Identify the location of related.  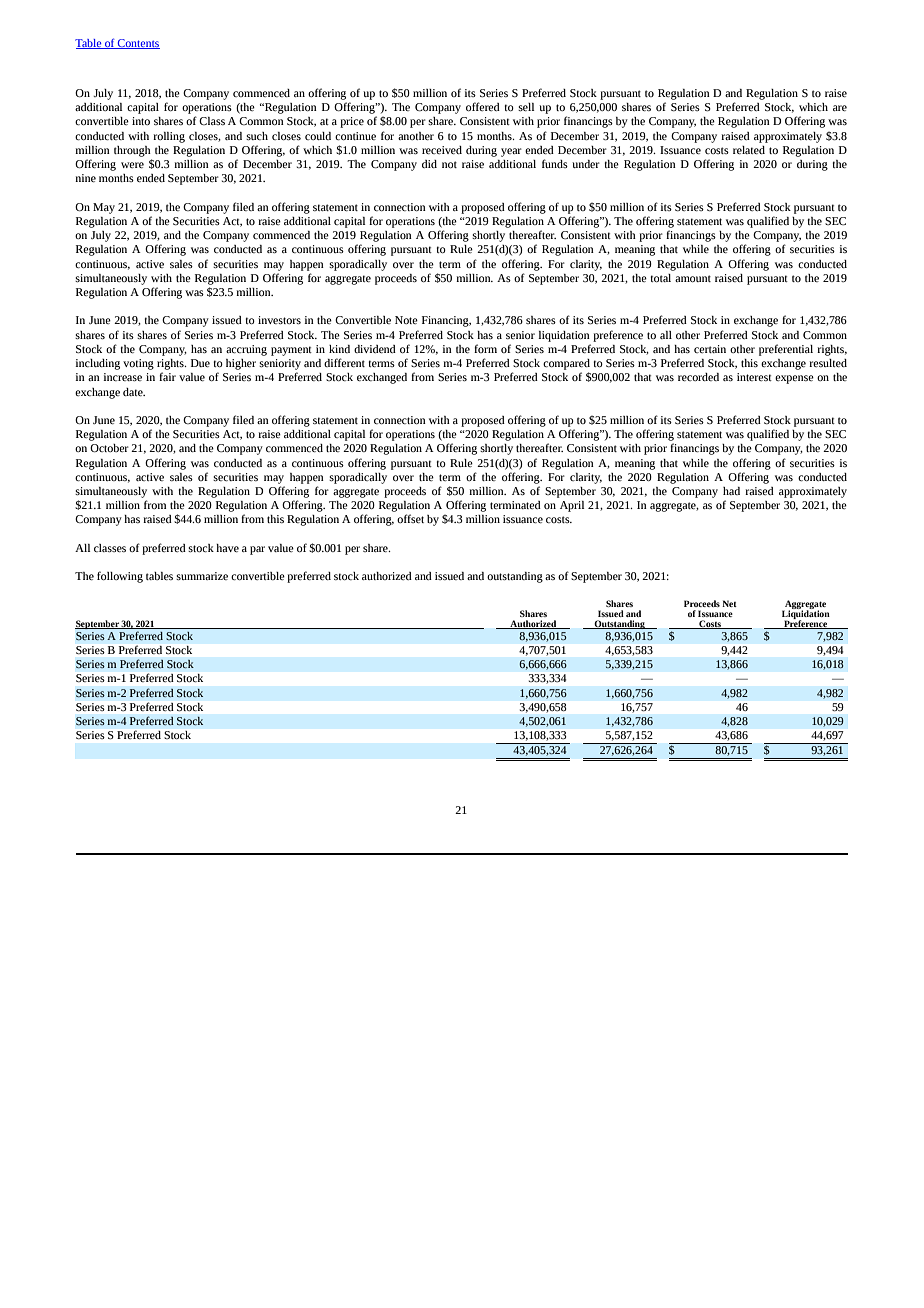
(749, 150).
